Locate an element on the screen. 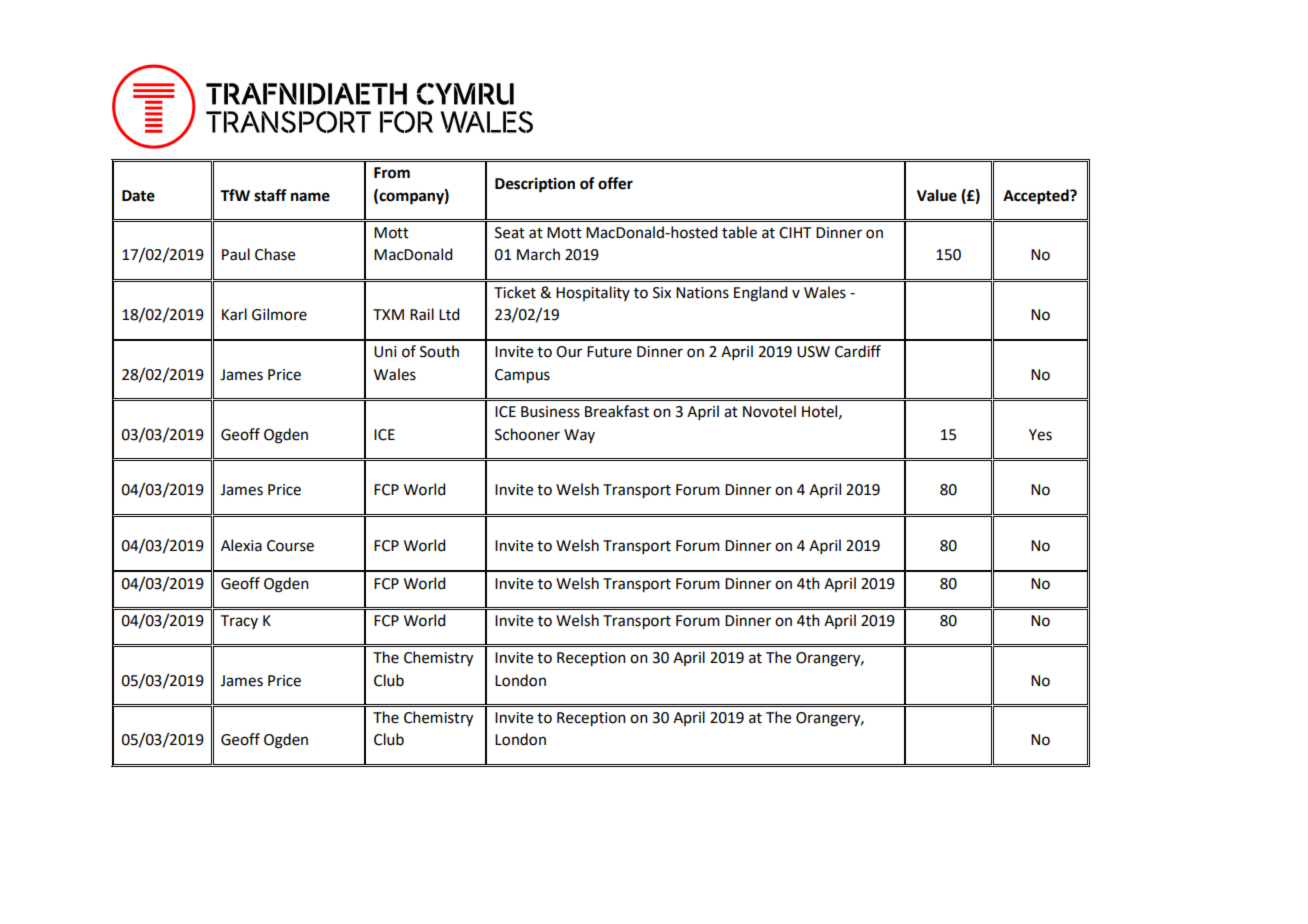 The image size is (1308, 924). Course is located at coordinates (290, 546).
